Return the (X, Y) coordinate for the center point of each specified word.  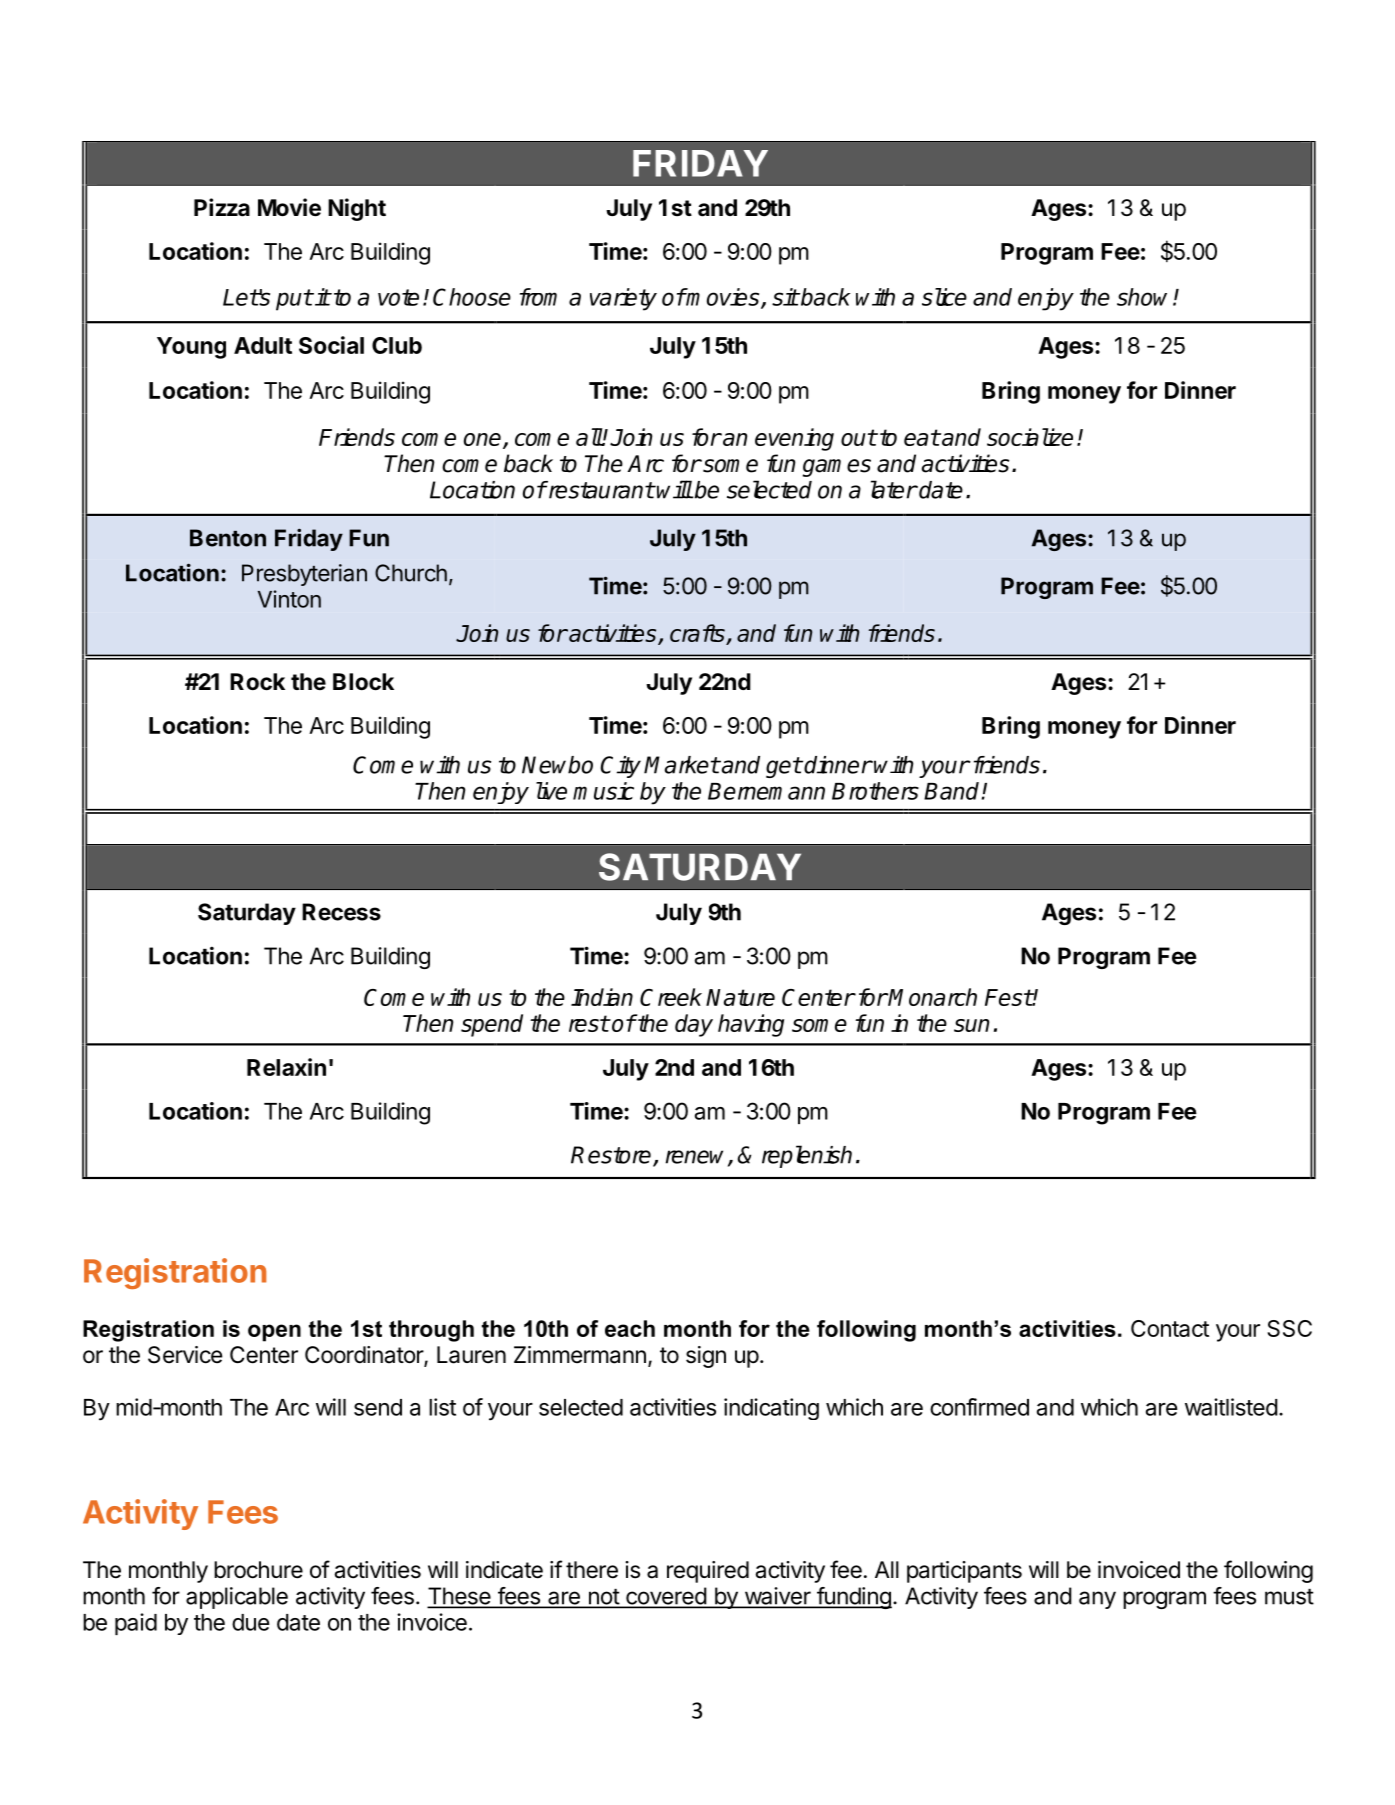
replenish (807, 1156)
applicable (237, 1598)
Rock (257, 682)
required (708, 1572)
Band (951, 791)
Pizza (222, 207)
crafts (698, 634)
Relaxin (286, 1067)
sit (785, 297)
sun (971, 1025)
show (1145, 297)
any (1097, 1600)
